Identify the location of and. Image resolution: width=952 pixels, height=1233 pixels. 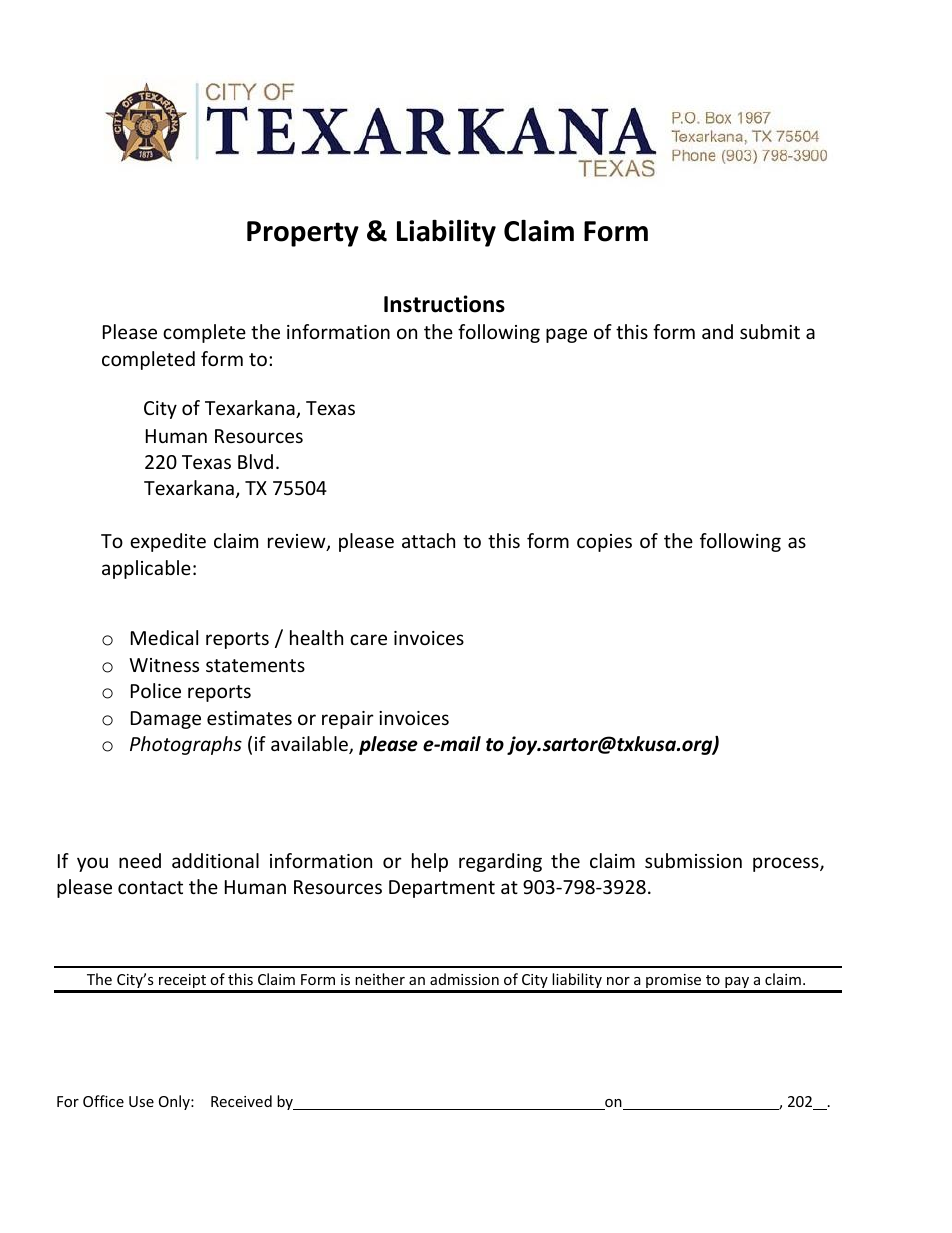
(717, 331).
